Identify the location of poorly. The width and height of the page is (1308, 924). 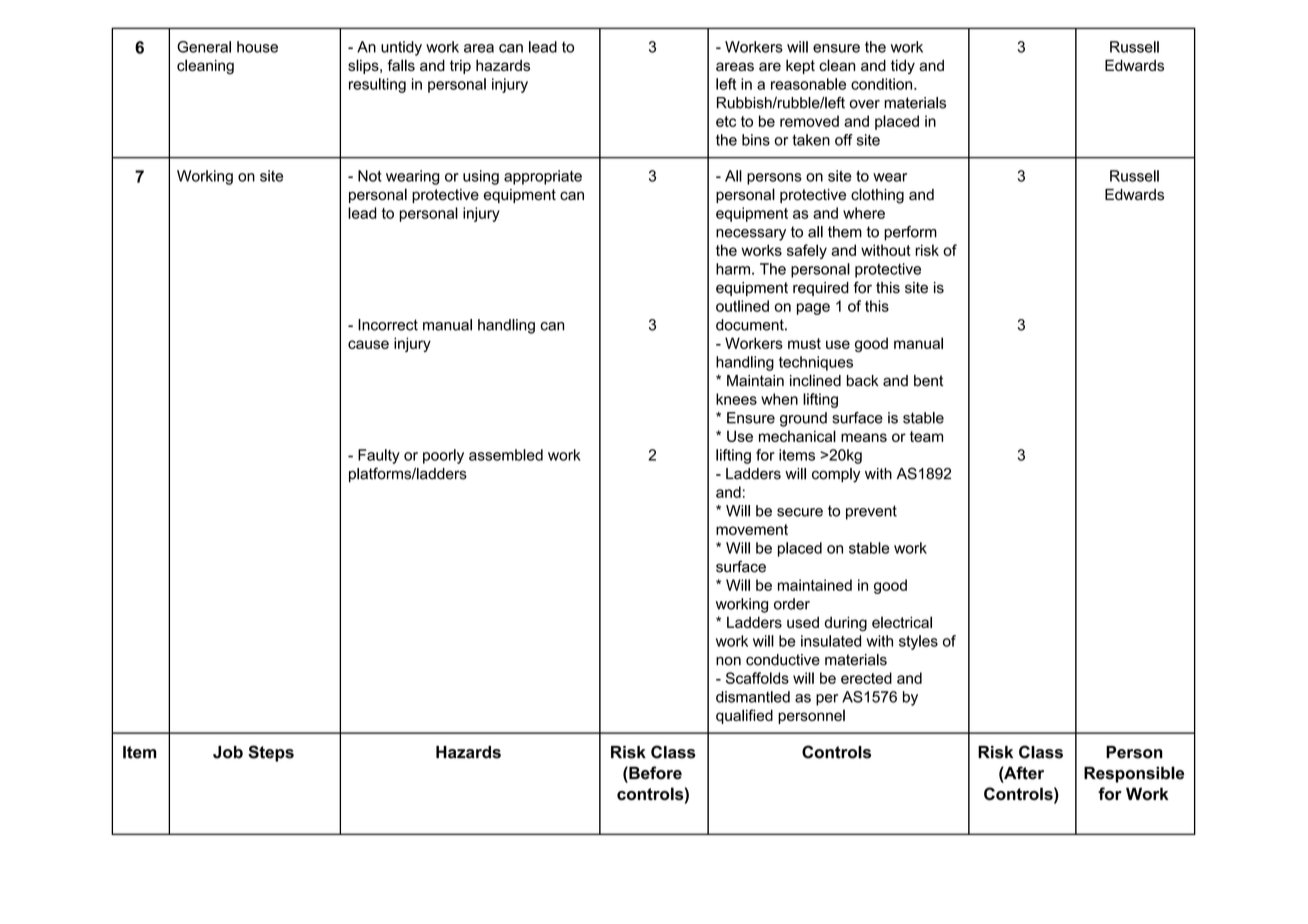
(443, 456).
